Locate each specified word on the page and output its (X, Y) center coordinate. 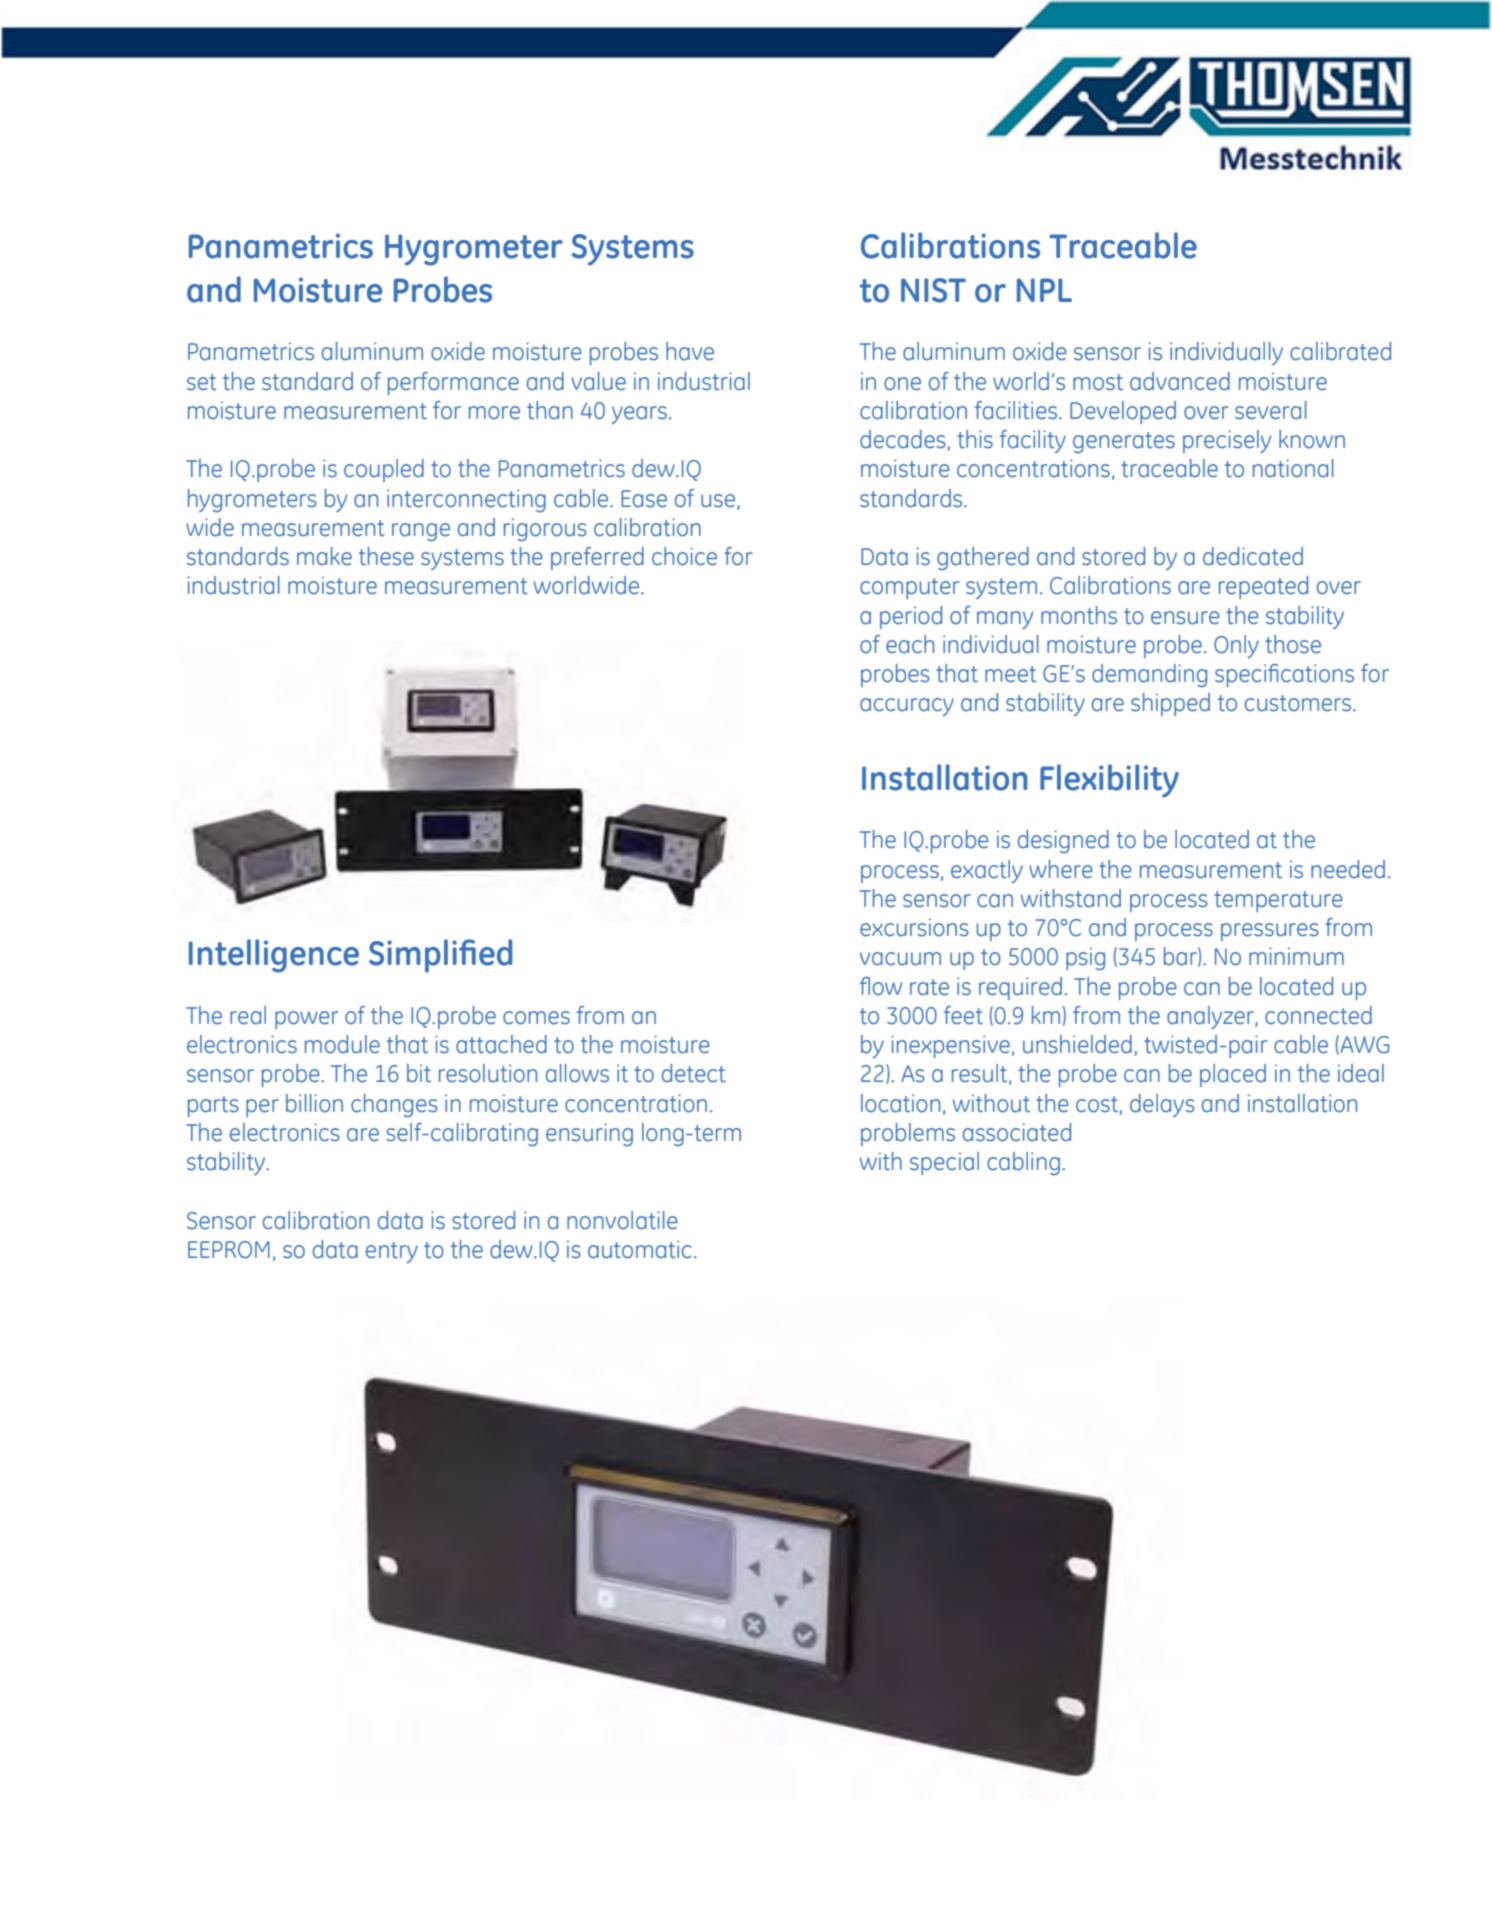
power (306, 1020)
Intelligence (274, 956)
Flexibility (1109, 781)
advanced (1180, 381)
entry (392, 1252)
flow (881, 986)
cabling (1023, 1163)
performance (453, 383)
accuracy (907, 707)
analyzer (1211, 1017)
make (324, 556)
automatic (640, 1249)
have (690, 351)
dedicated (1253, 556)
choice (684, 556)
